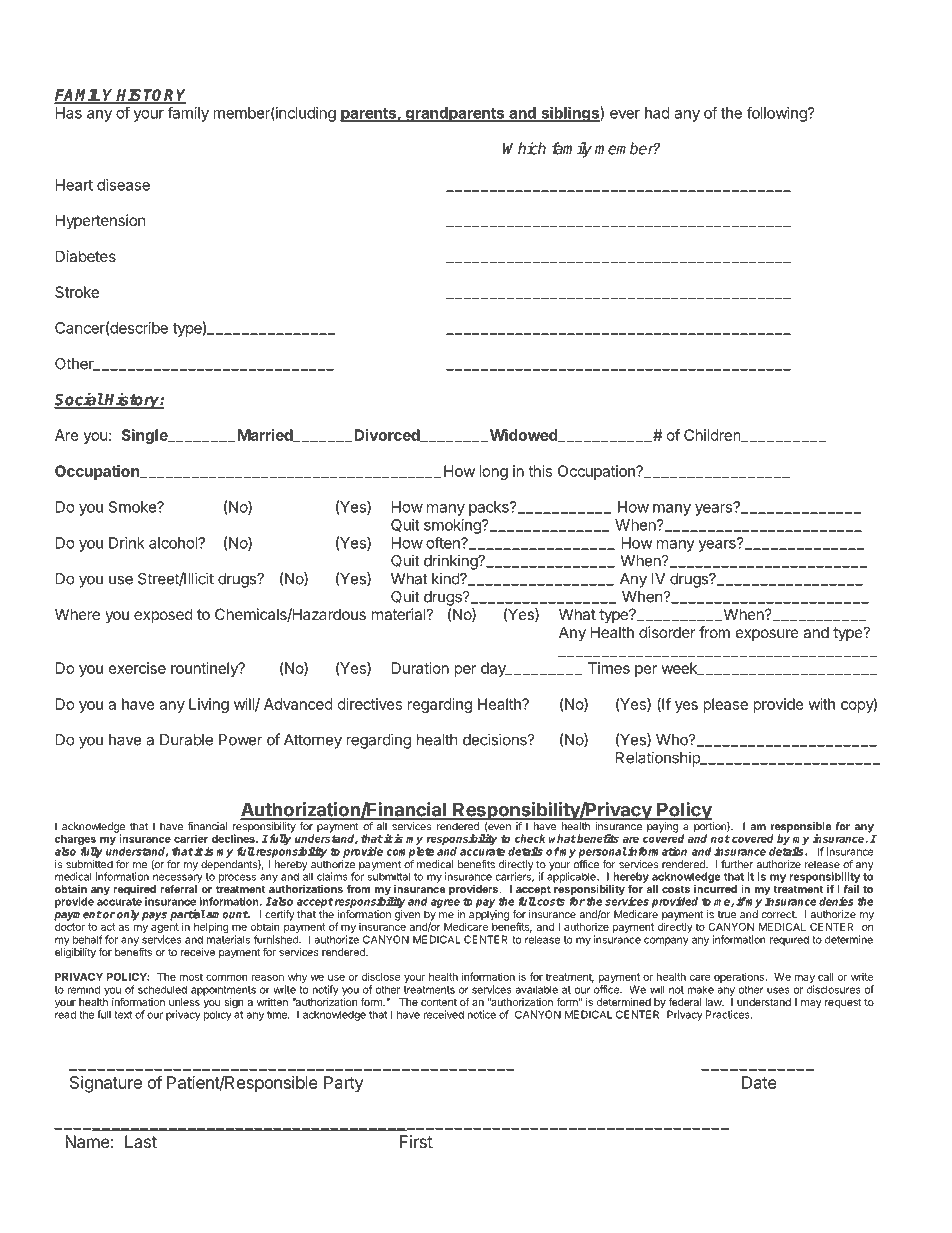  I want to click on please, so click(725, 705).
